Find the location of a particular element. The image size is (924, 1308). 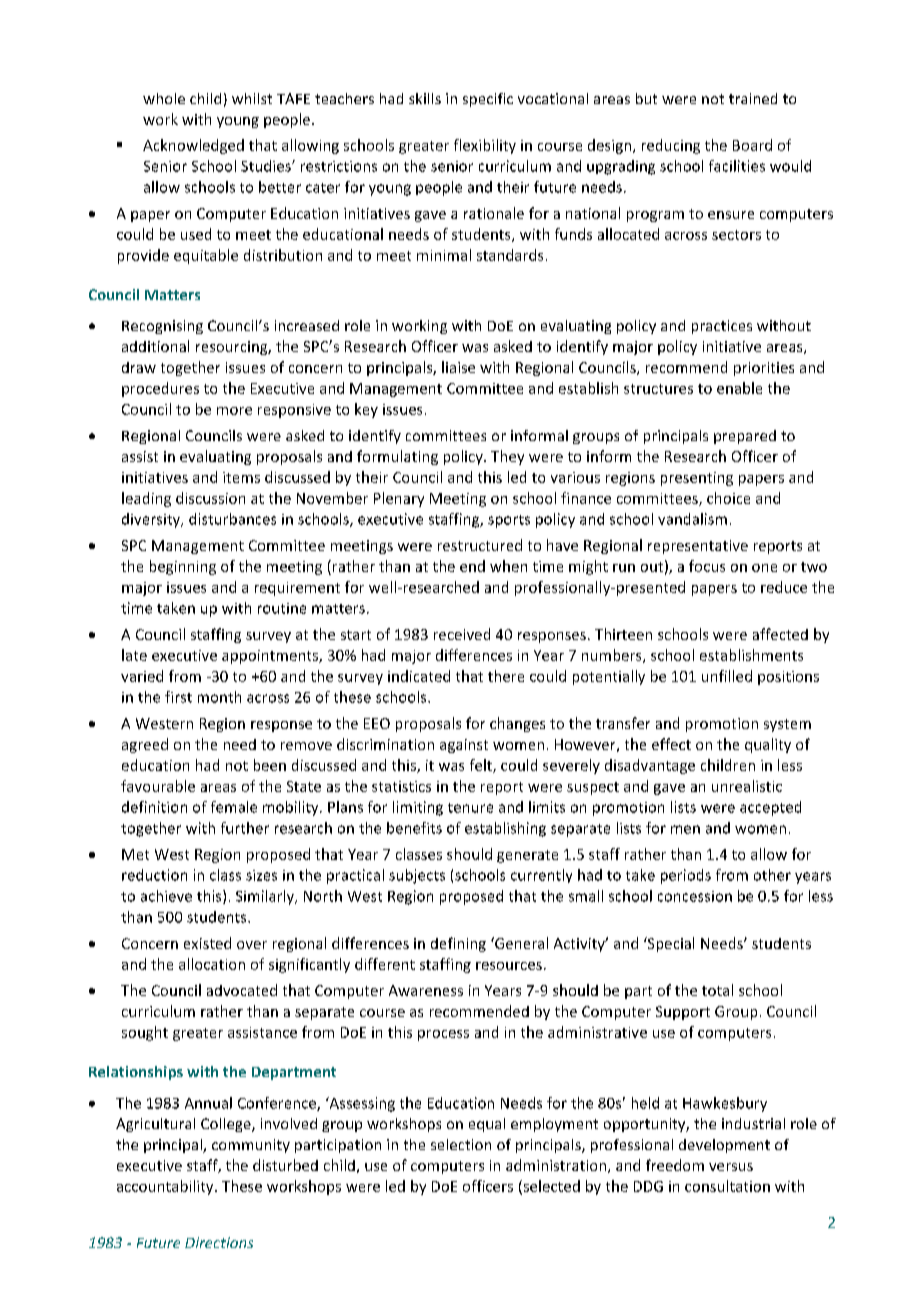

flexibility is located at coordinates (485, 146).
